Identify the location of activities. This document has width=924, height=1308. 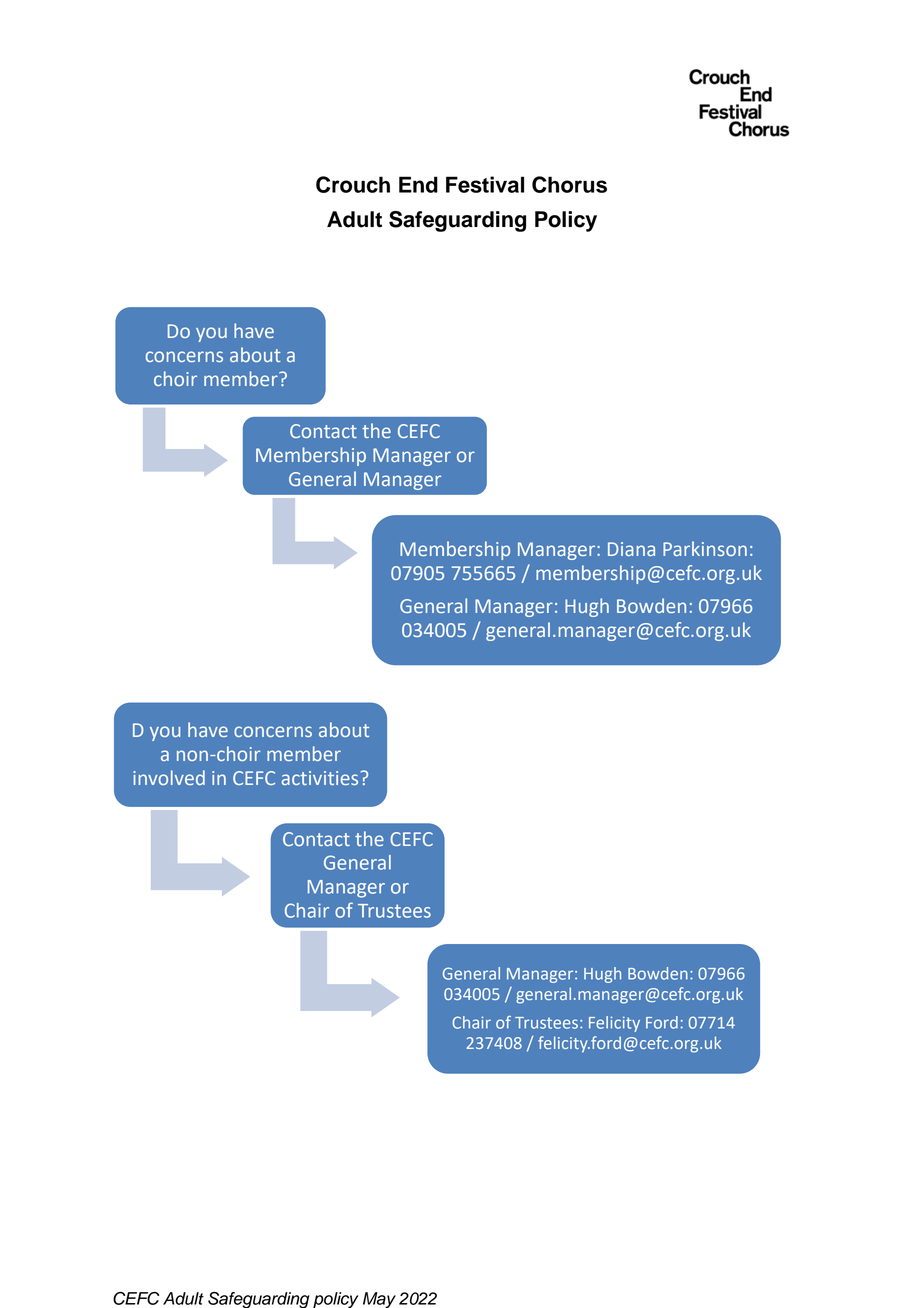
(320, 778).
